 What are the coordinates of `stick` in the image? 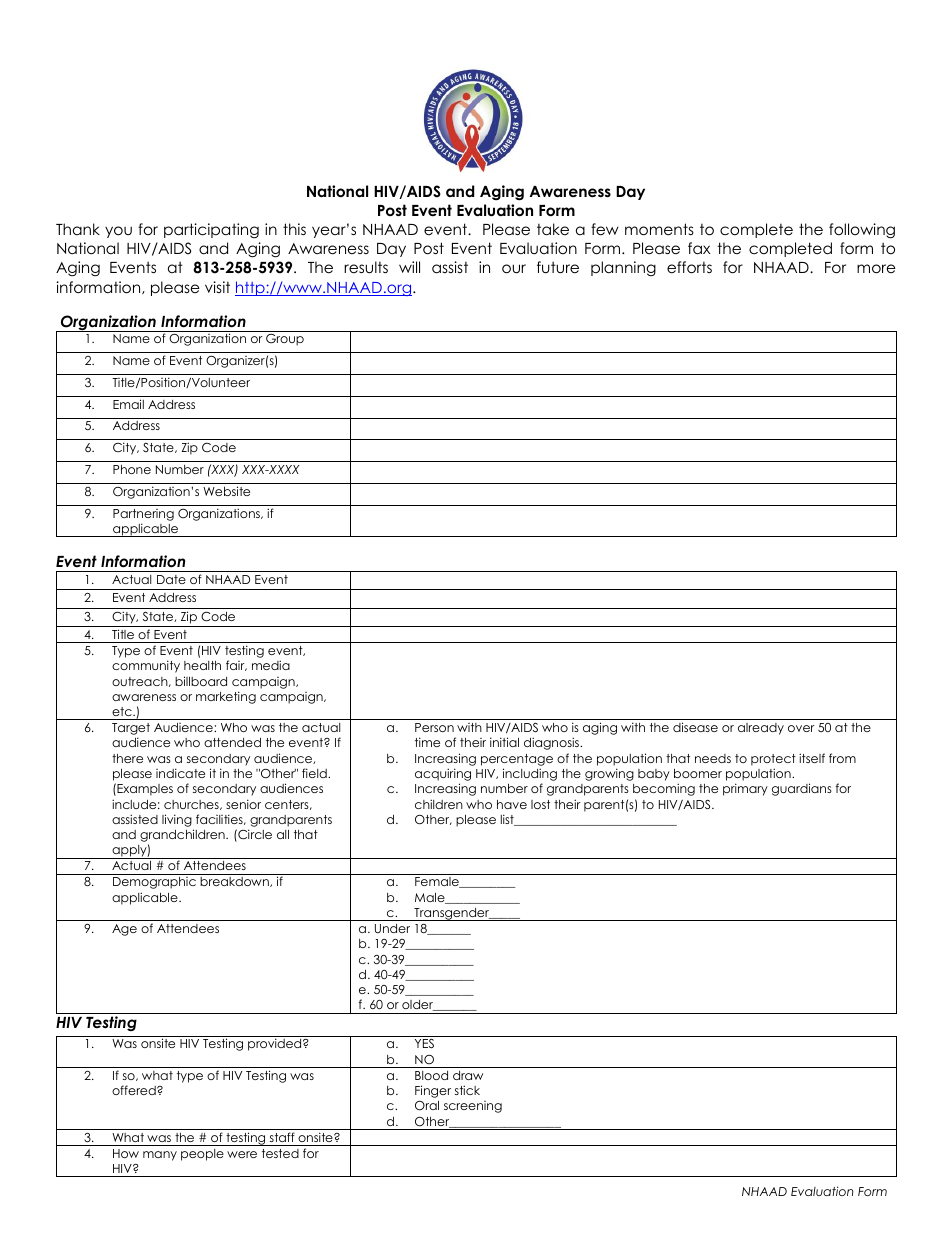 It's located at (467, 1090).
